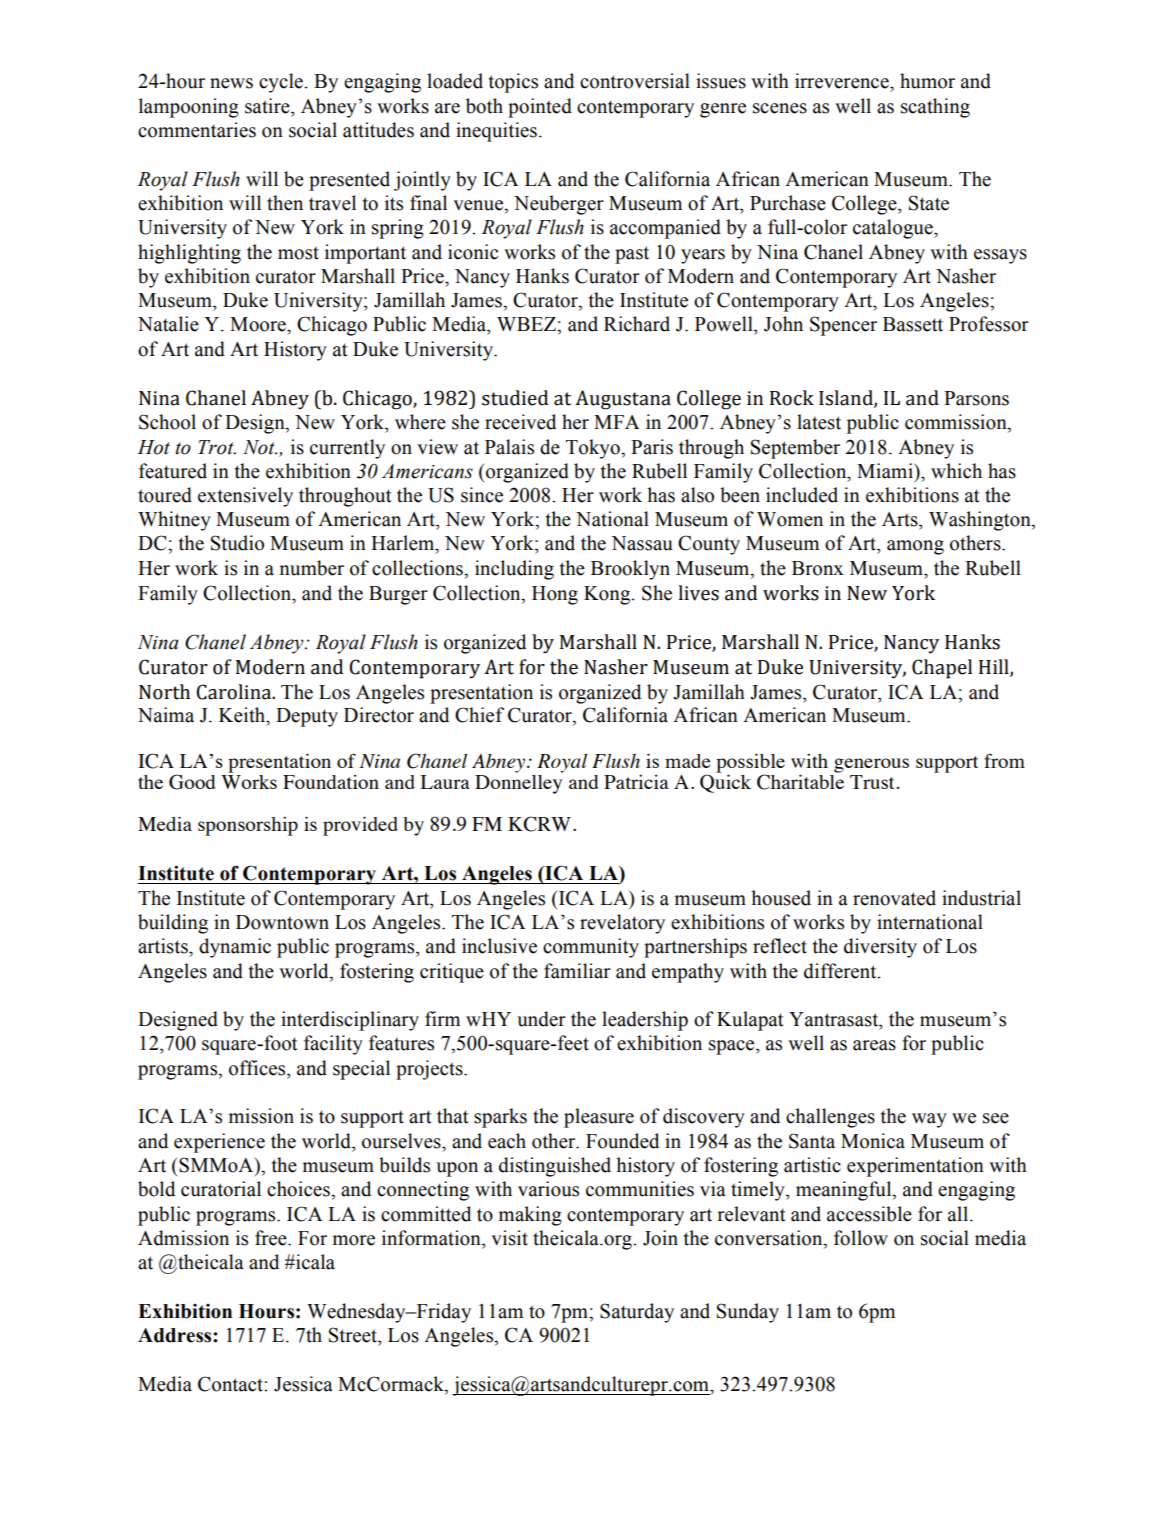 Image resolution: width=1176 pixels, height=1522 pixels. What do you see at coordinates (245, 497) in the page?
I see `extensively` at bounding box center [245, 497].
